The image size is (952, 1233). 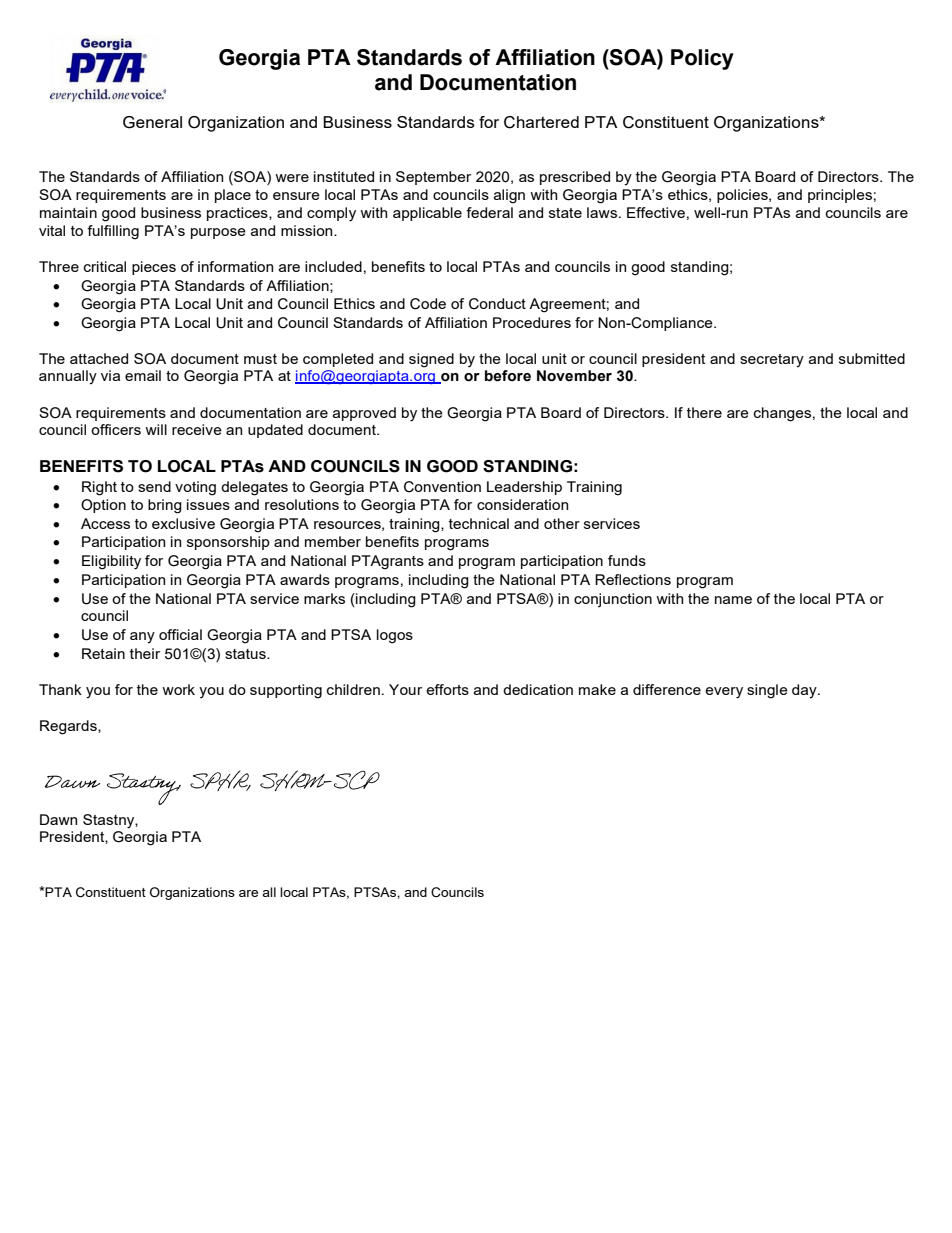 I want to click on laws, so click(x=602, y=212).
